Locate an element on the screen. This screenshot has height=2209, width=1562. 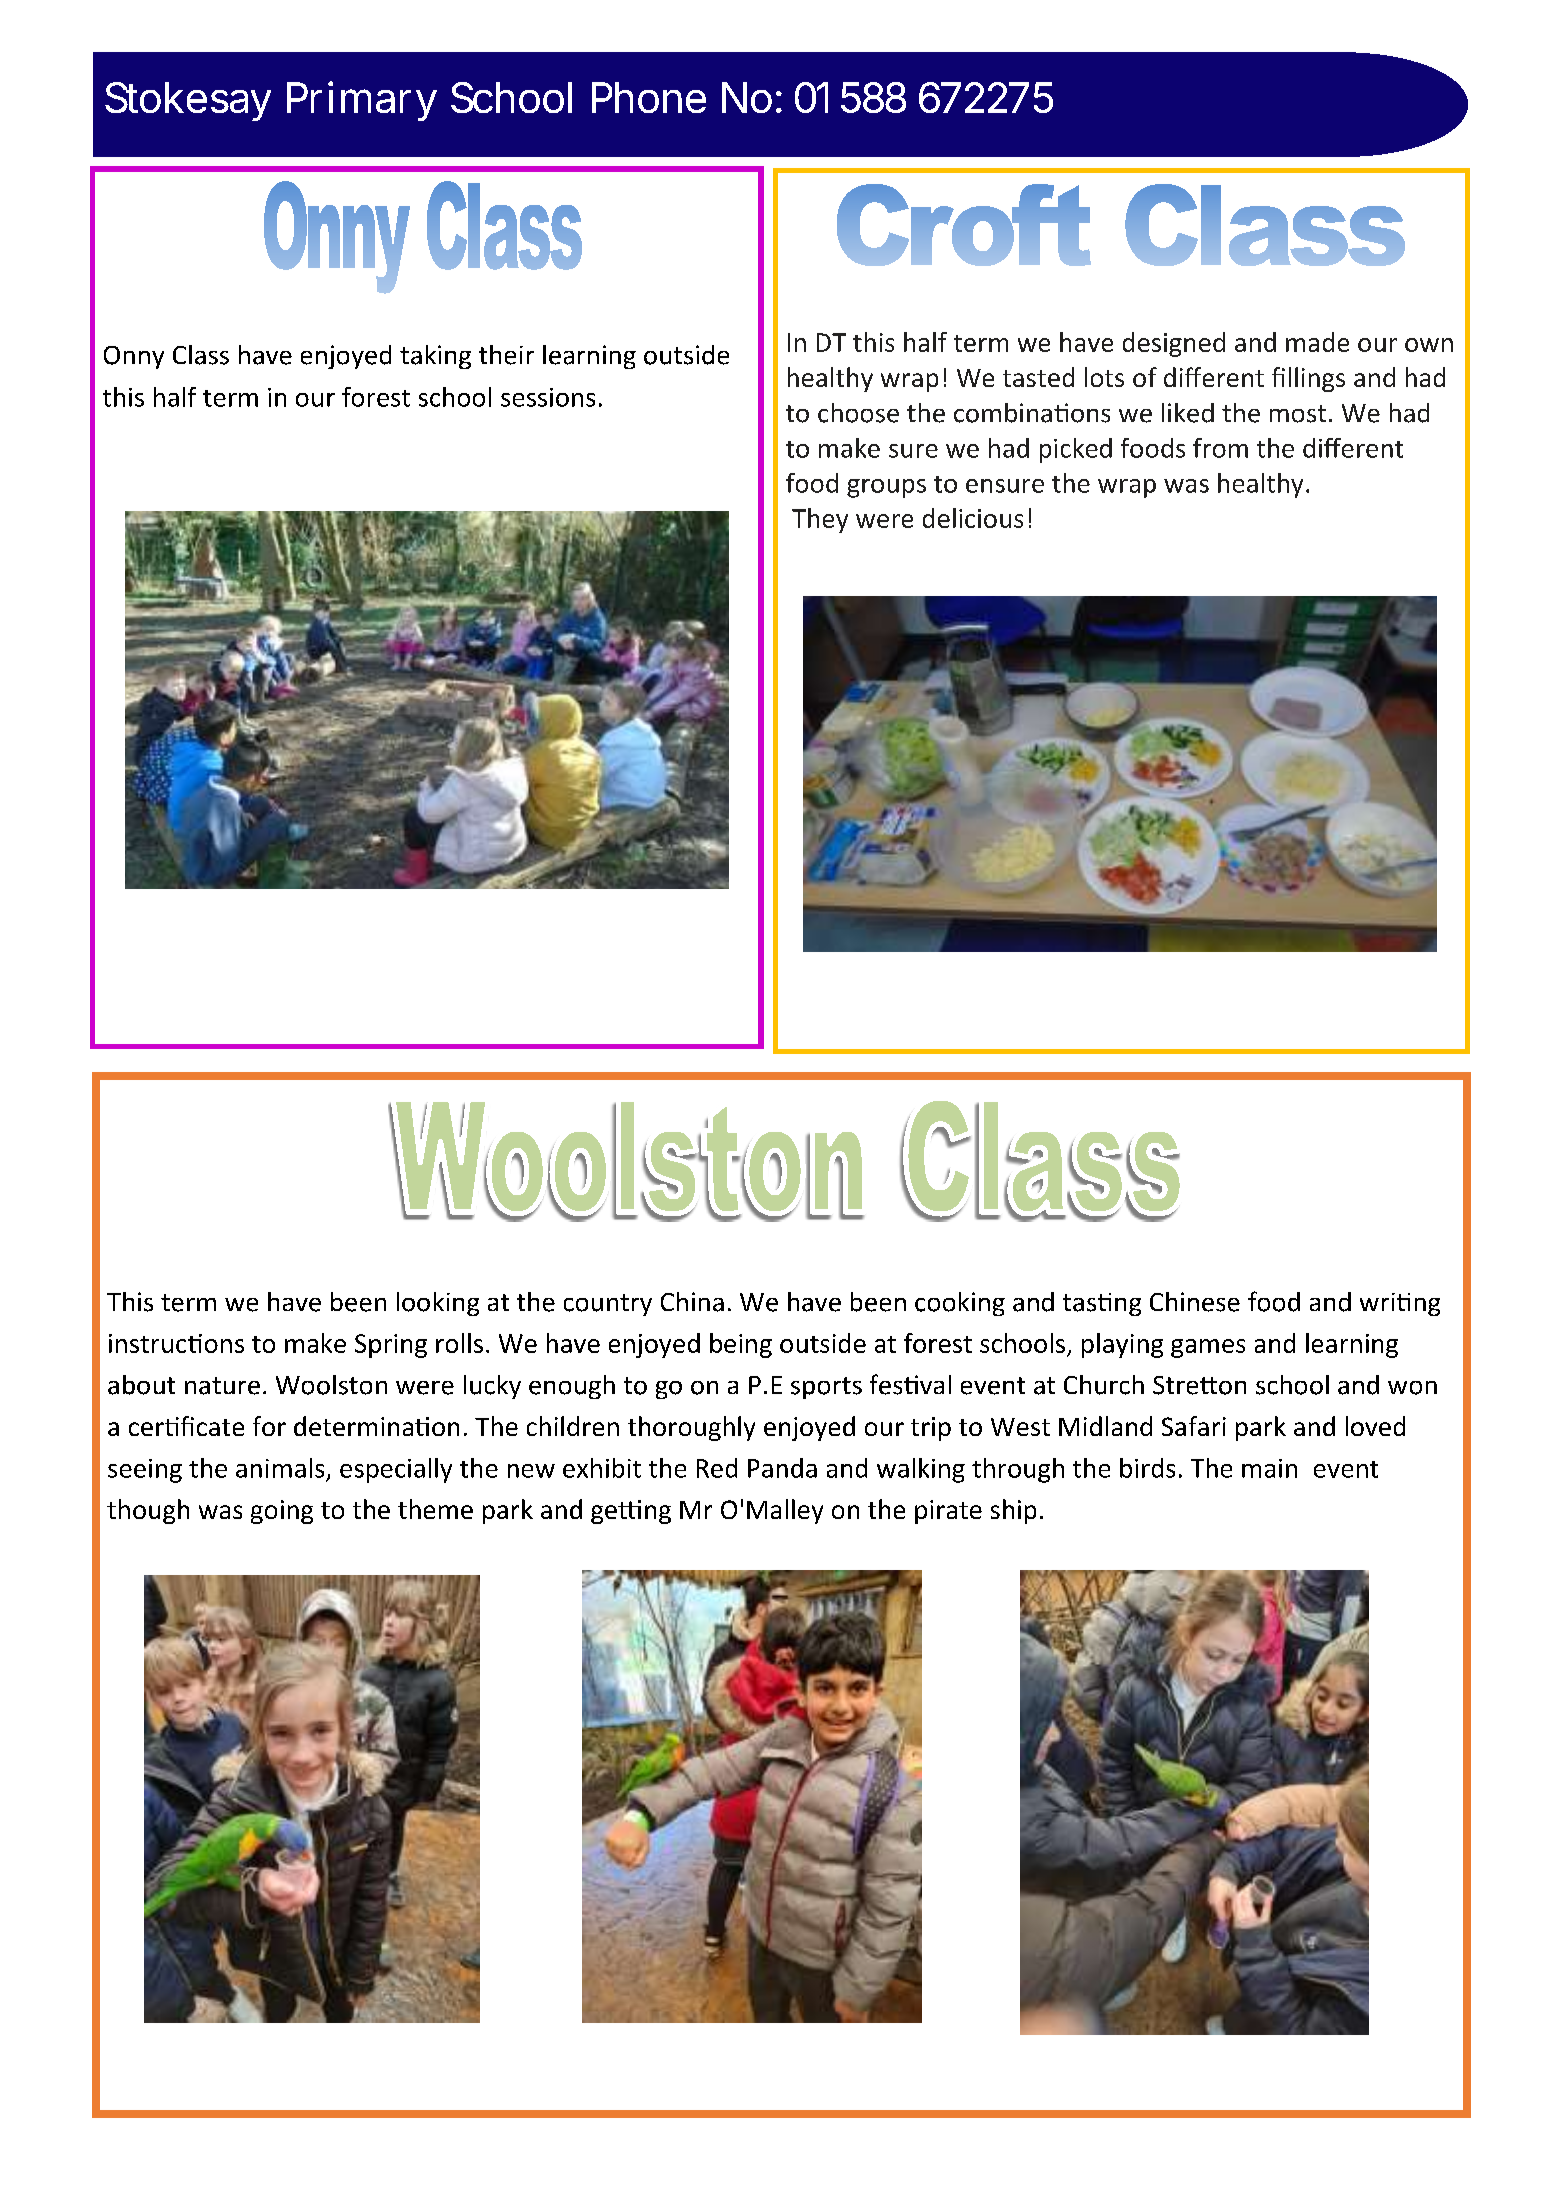
animals is located at coordinates (280, 1468).
